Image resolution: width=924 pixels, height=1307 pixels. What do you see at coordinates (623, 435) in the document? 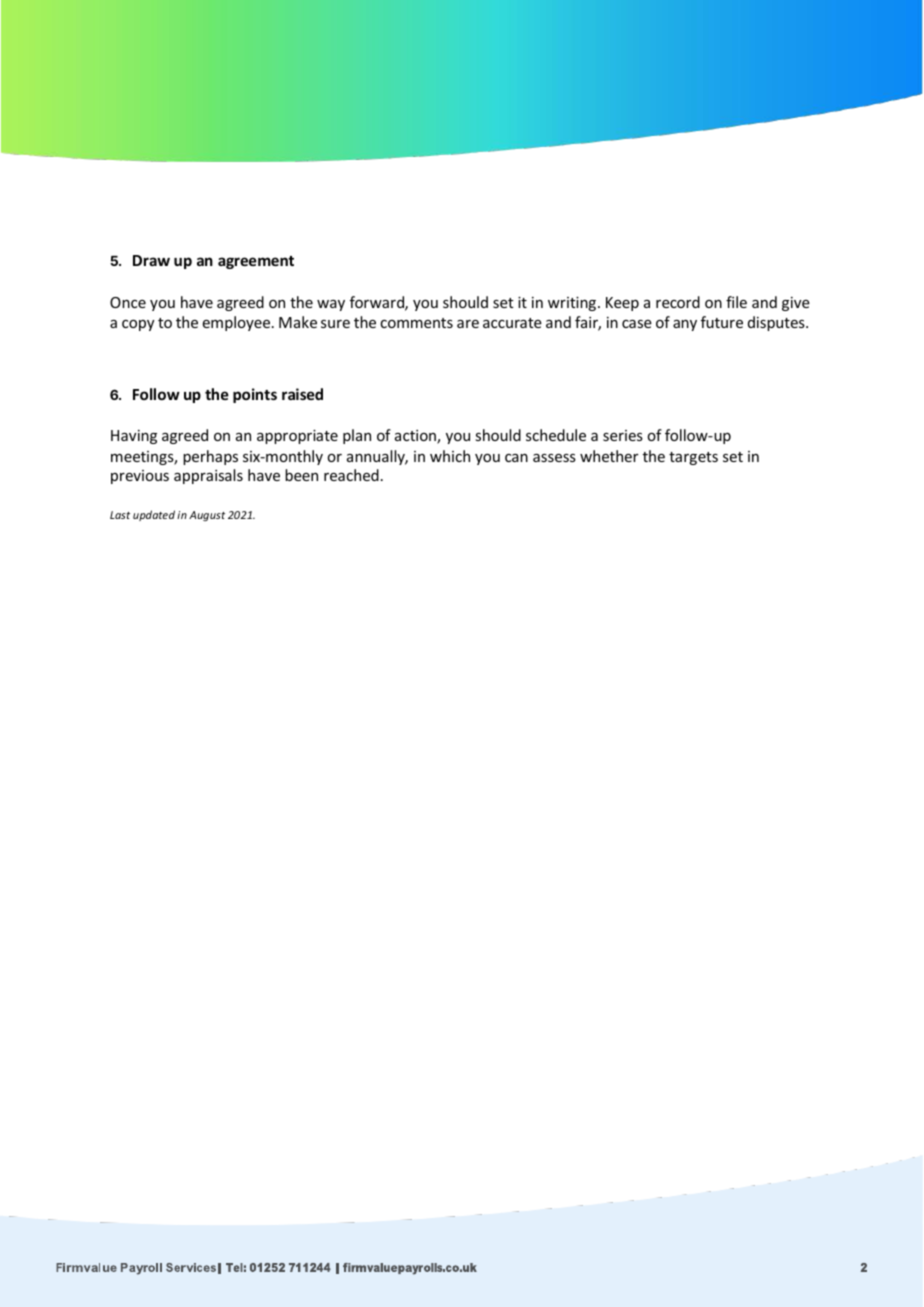
I see `series` at bounding box center [623, 435].
